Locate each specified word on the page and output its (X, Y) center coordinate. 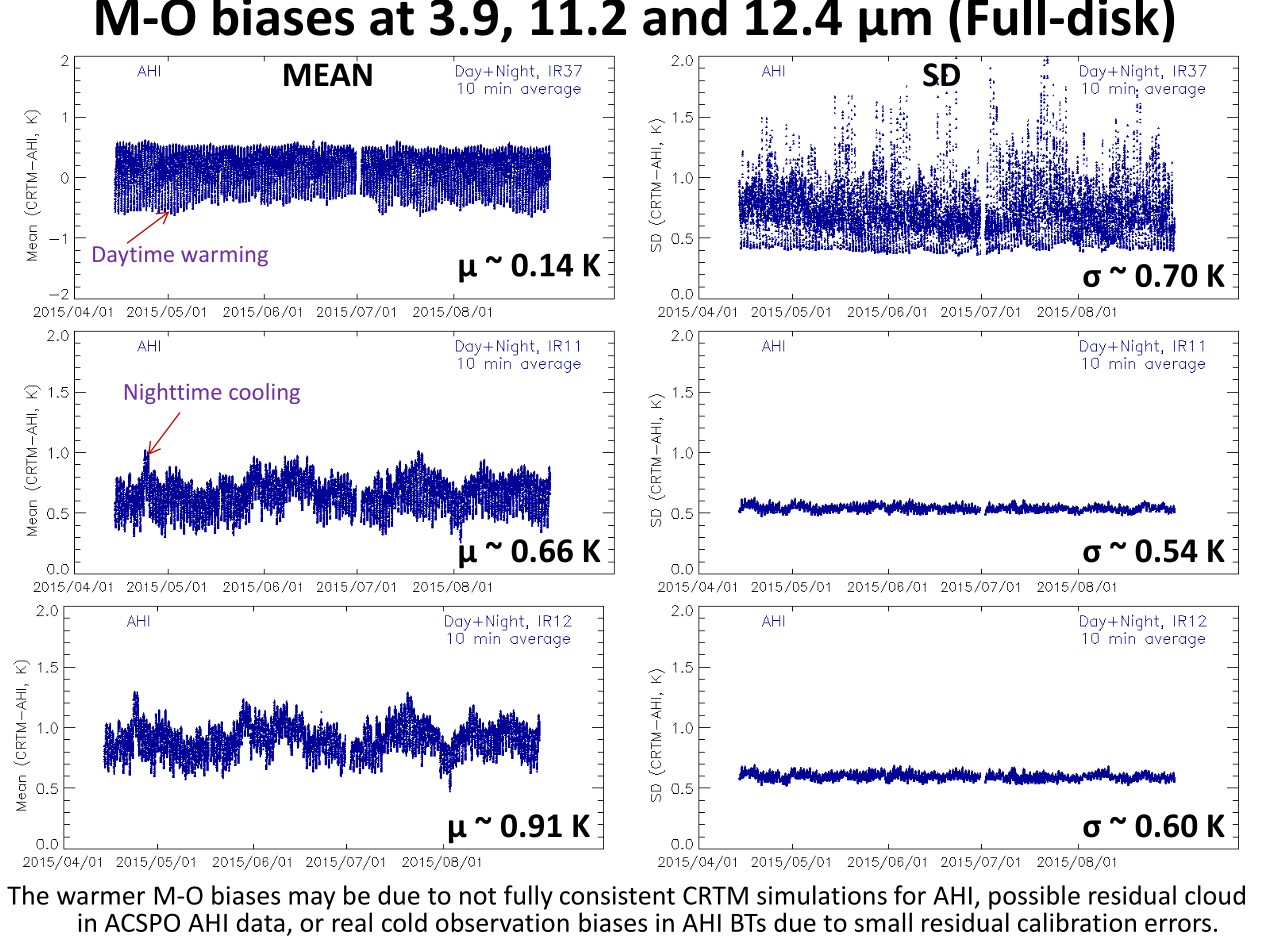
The (28, 895)
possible (1034, 897)
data (260, 922)
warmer (101, 898)
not (478, 896)
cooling (264, 393)
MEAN (328, 74)
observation (502, 922)
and (685, 18)
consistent (617, 895)
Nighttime (173, 393)
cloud (1215, 895)
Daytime (133, 256)
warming (224, 256)
